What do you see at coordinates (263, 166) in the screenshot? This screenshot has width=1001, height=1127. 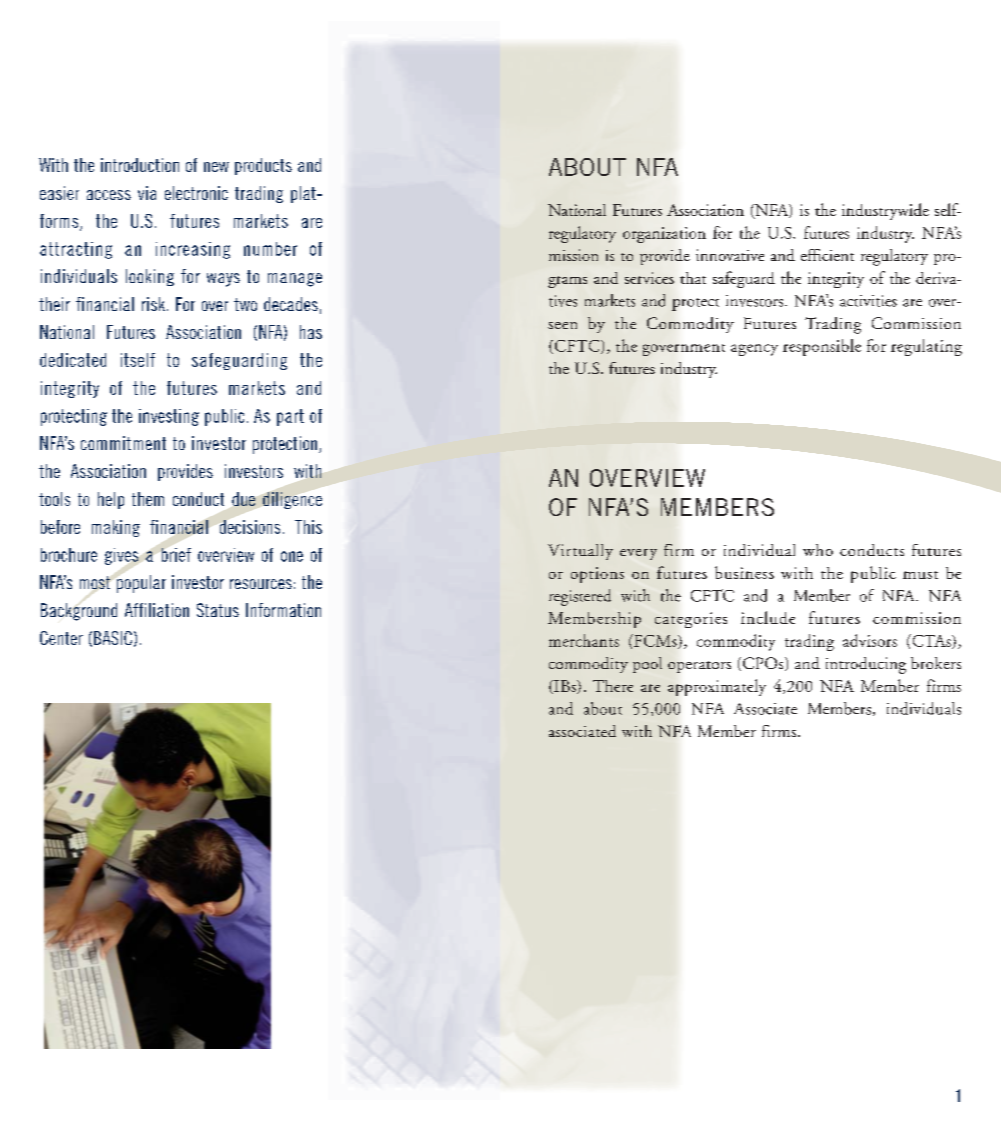 I see `products` at bounding box center [263, 166].
